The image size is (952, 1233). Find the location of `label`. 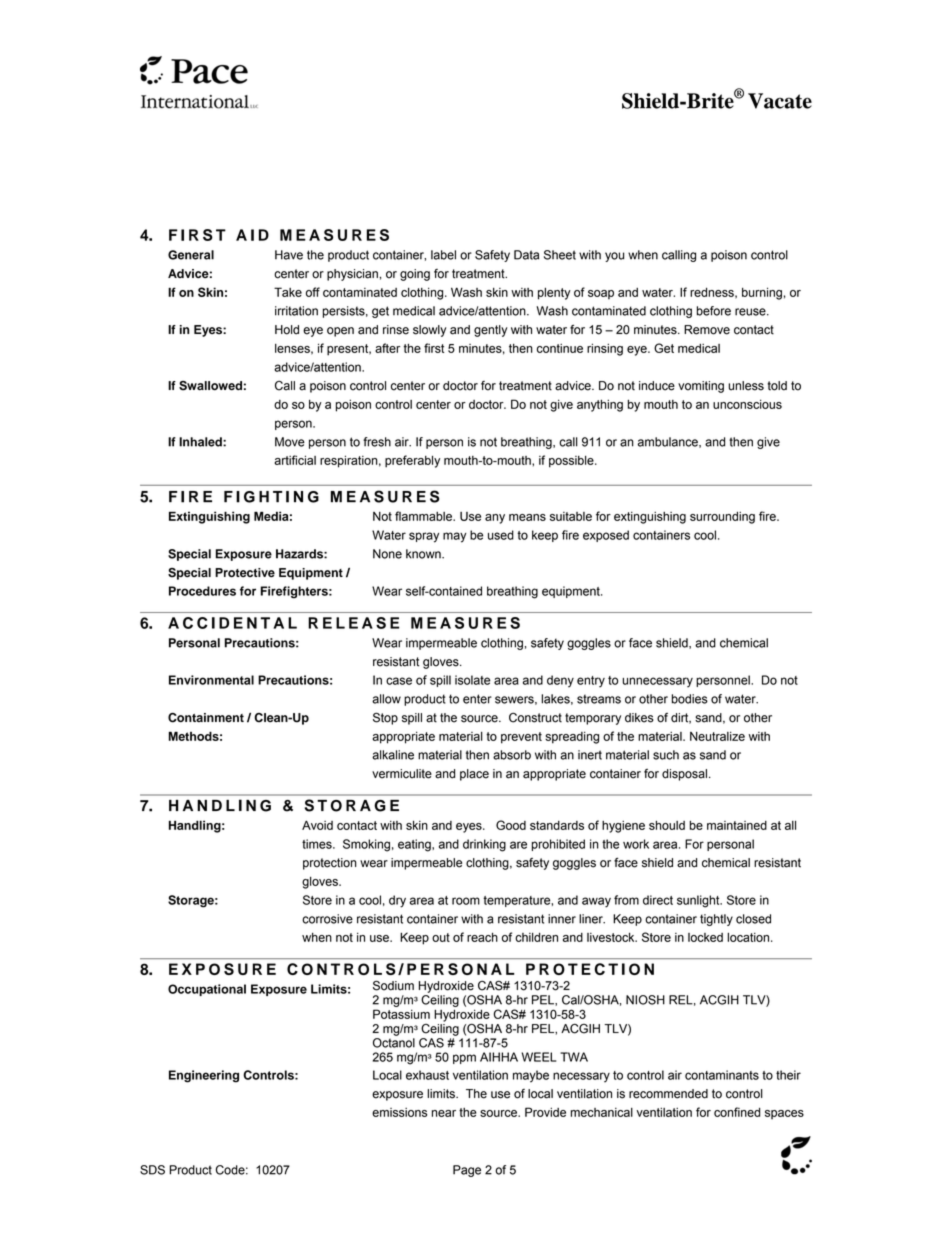

label is located at coordinates (443, 255).
